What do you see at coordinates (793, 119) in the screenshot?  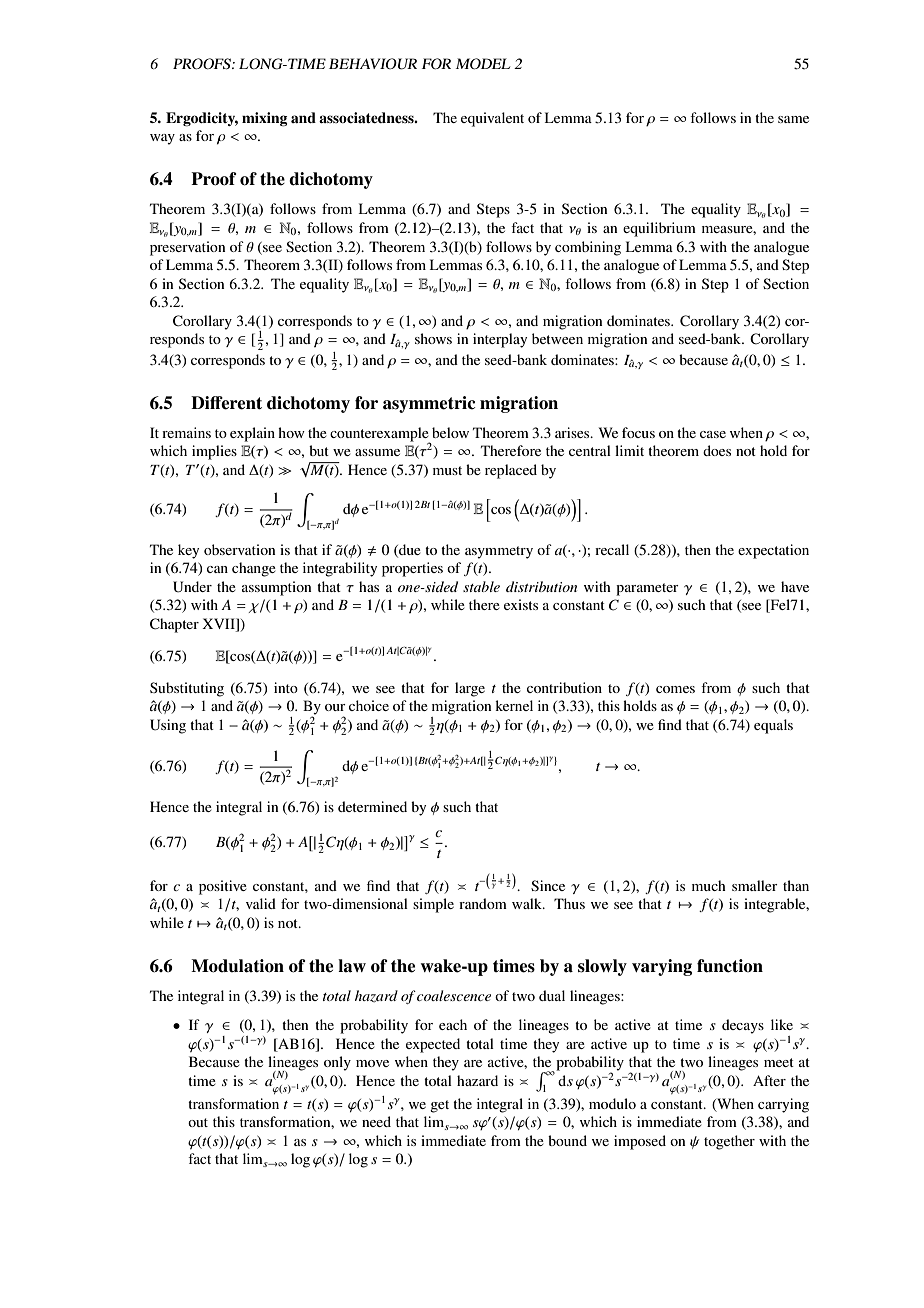 I see `same` at bounding box center [793, 119].
